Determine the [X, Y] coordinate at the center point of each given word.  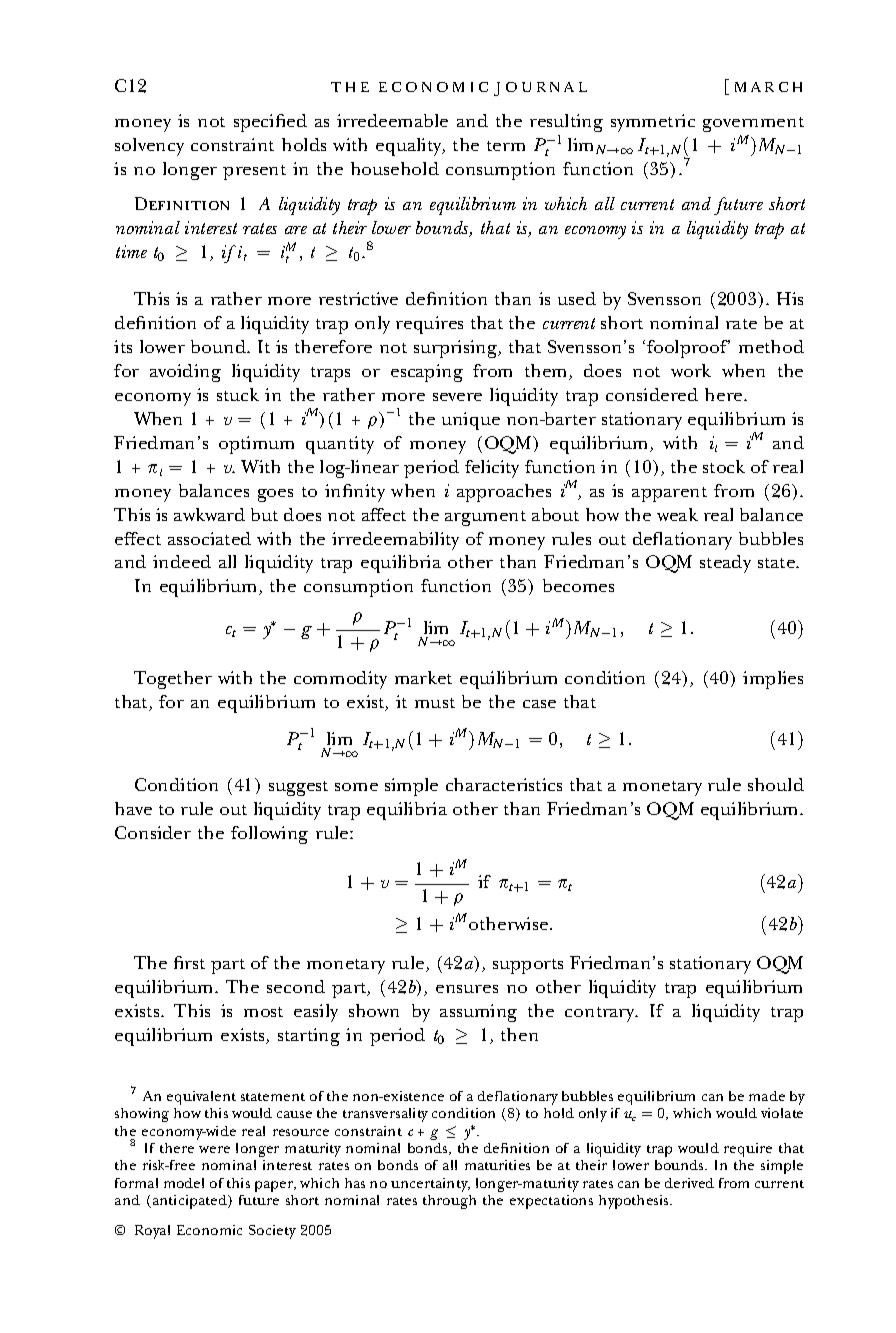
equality [410, 147]
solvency [149, 147]
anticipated [189, 1202]
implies [773, 680]
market [423, 677]
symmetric [653, 123]
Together [173, 680]
